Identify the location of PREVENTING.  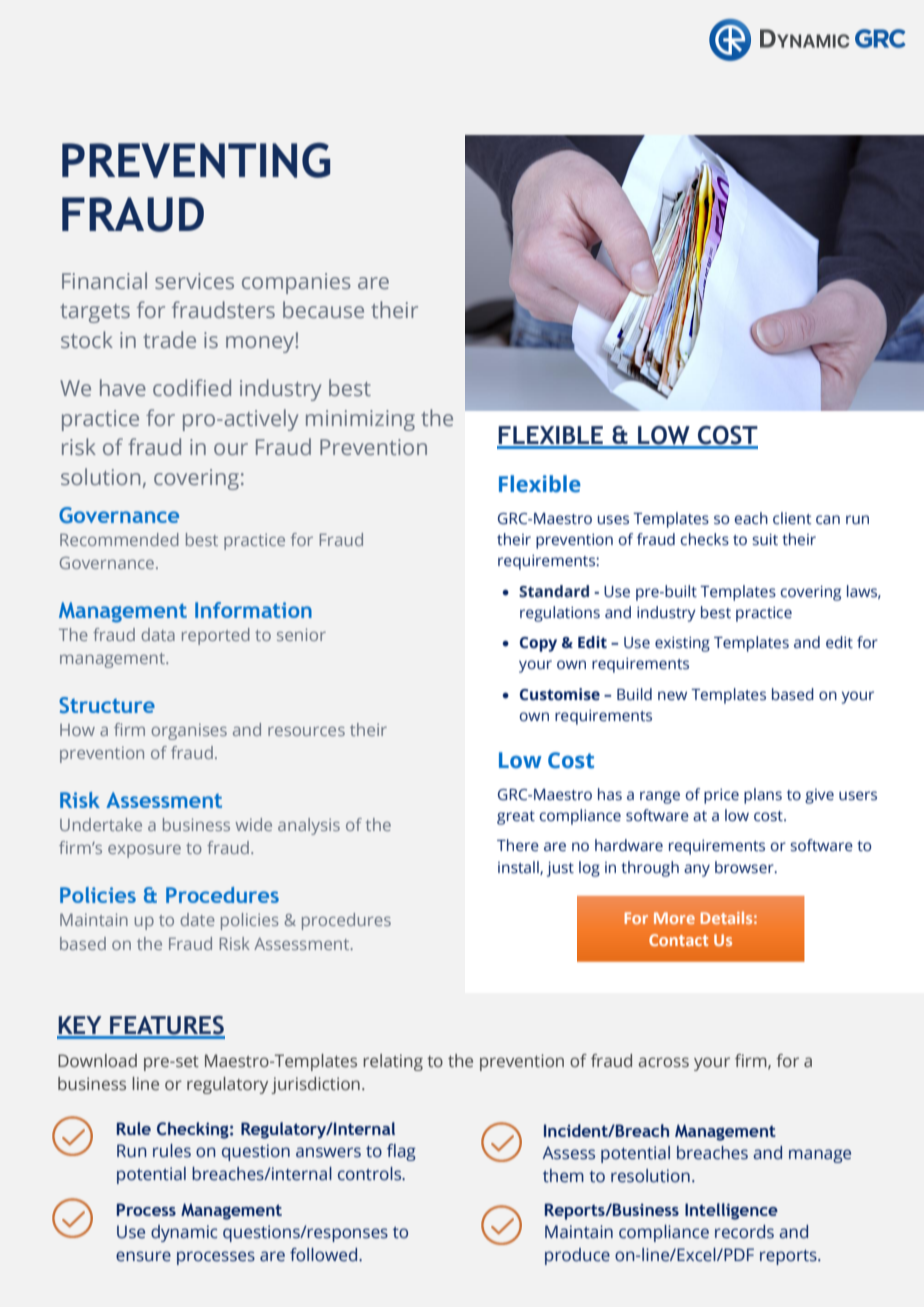
(196, 160).
